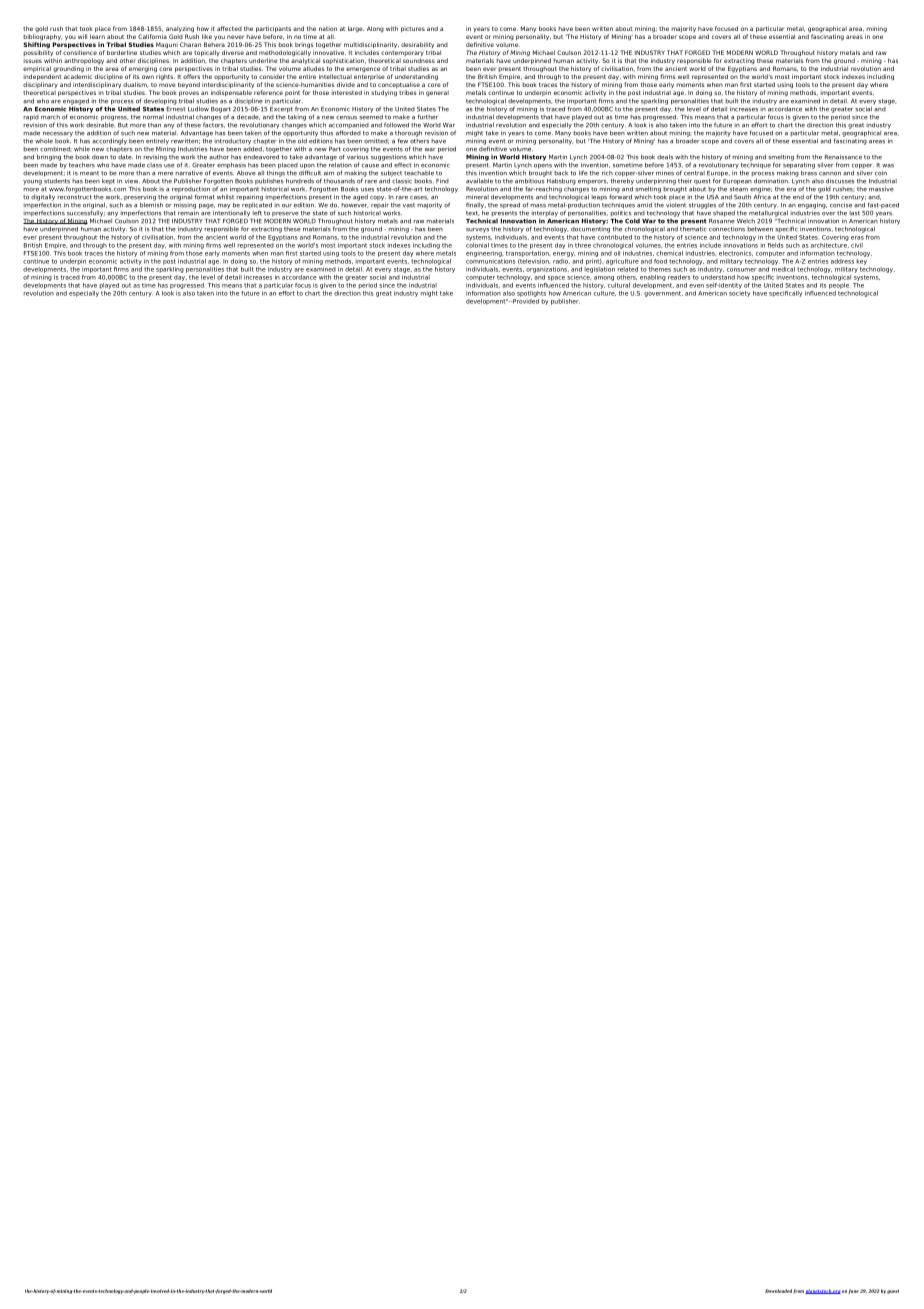  I want to click on June, so click(853, 1291).
